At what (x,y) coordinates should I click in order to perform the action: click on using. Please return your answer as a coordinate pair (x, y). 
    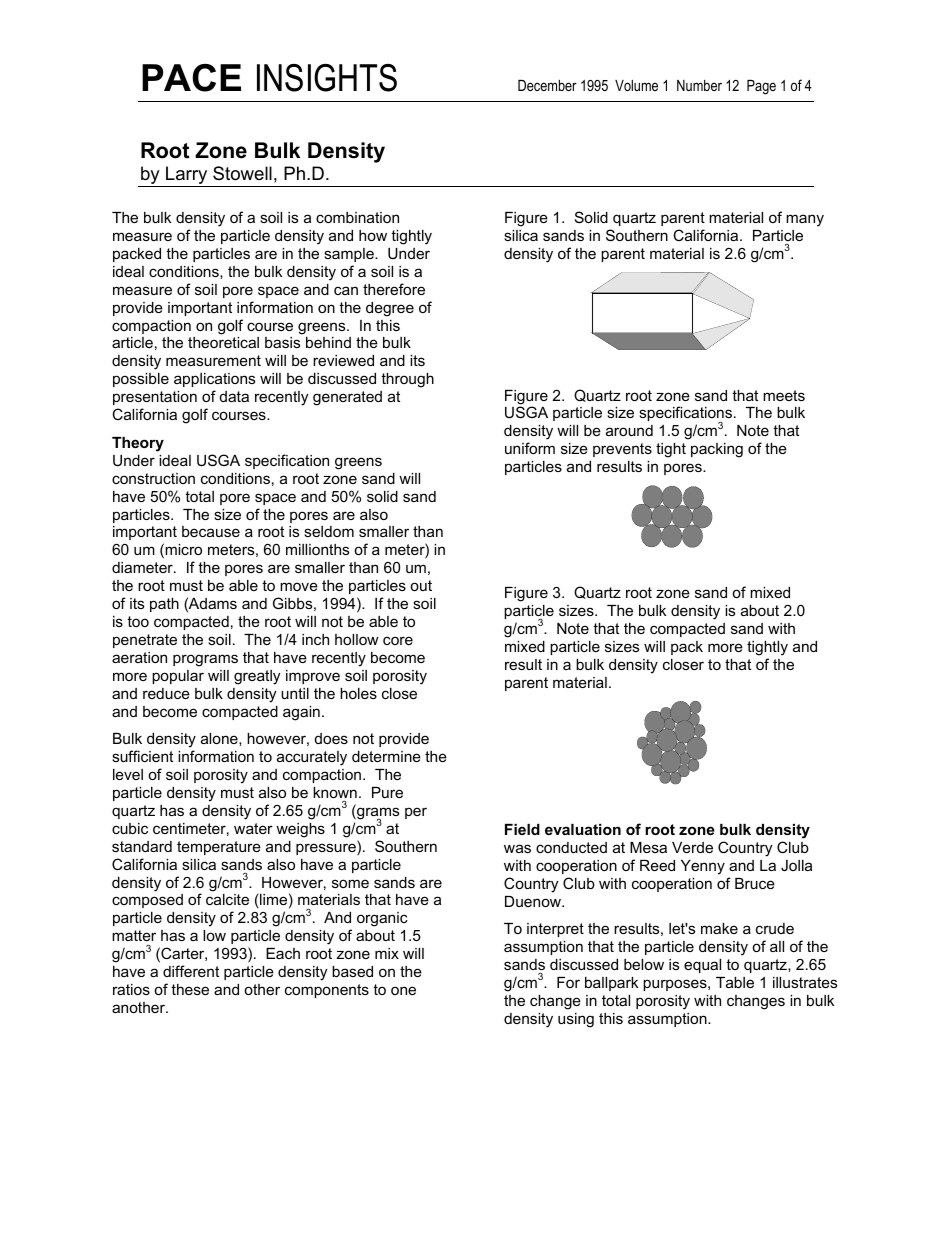
    Looking at the image, I should click on (576, 1020).
